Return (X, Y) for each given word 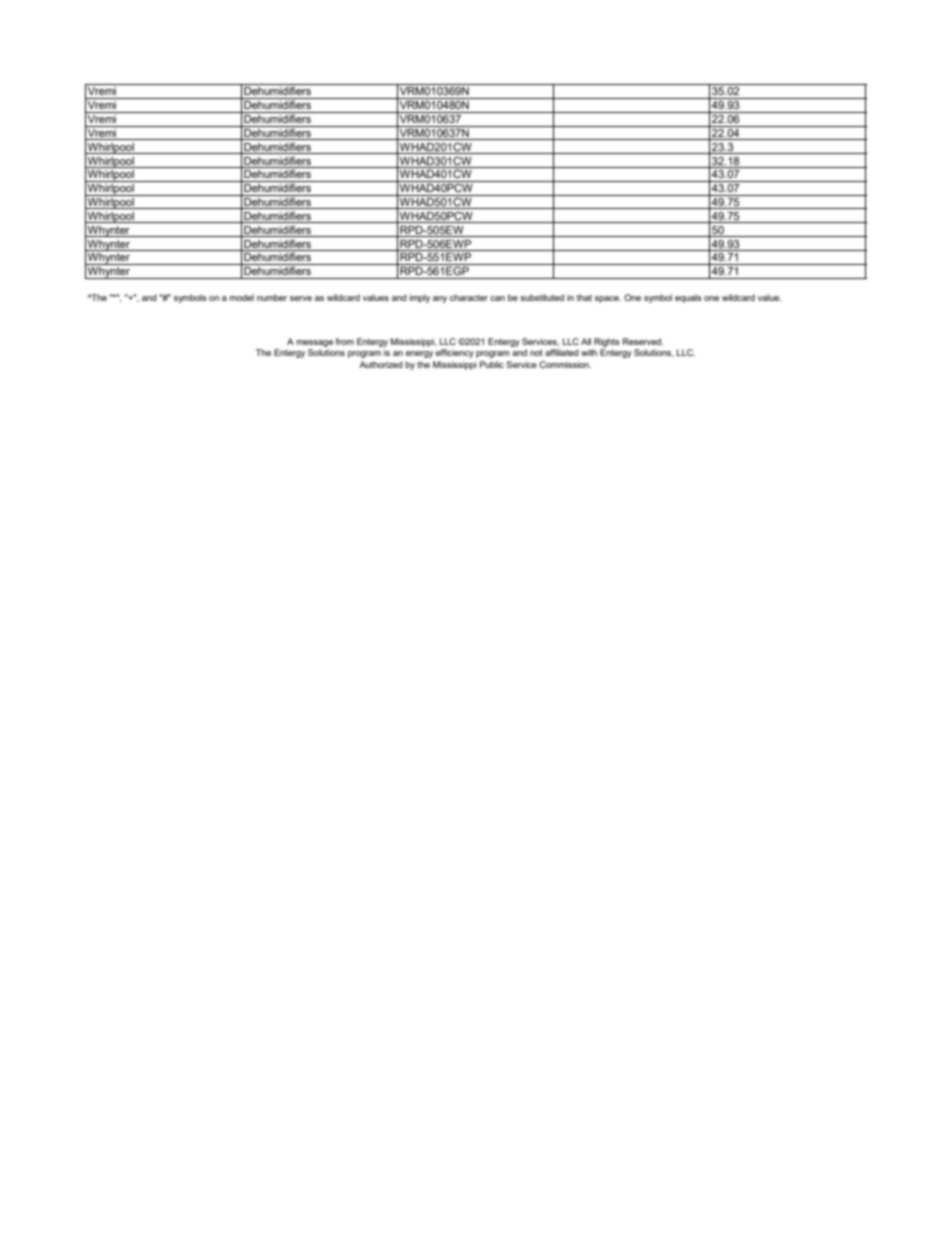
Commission (565, 364)
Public (492, 364)
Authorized (381, 364)
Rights (607, 342)
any (440, 299)
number (272, 297)
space (608, 299)
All (586, 341)
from (344, 341)
